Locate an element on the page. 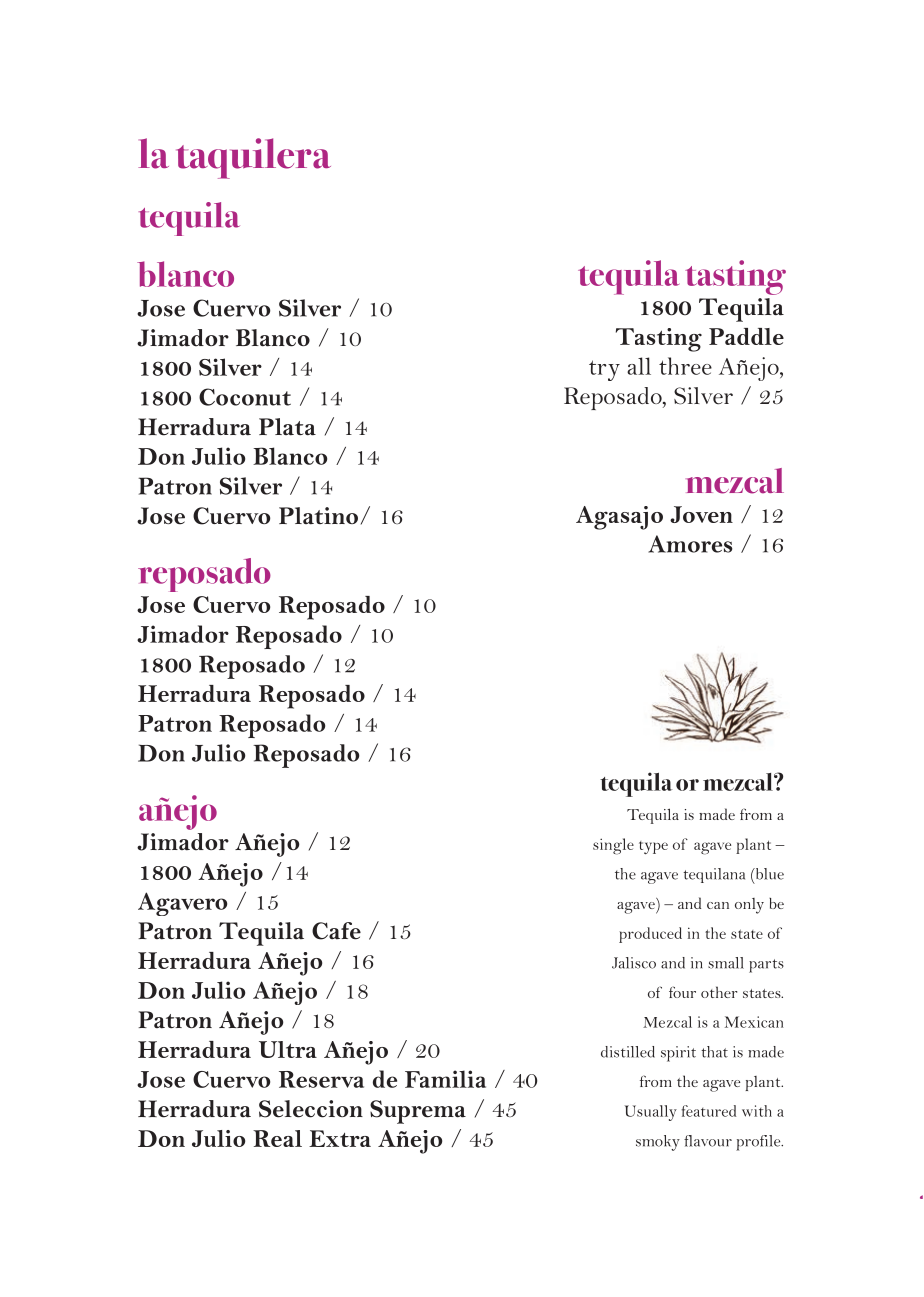 The height and width of the document is (1297, 924). single is located at coordinates (613, 846).
